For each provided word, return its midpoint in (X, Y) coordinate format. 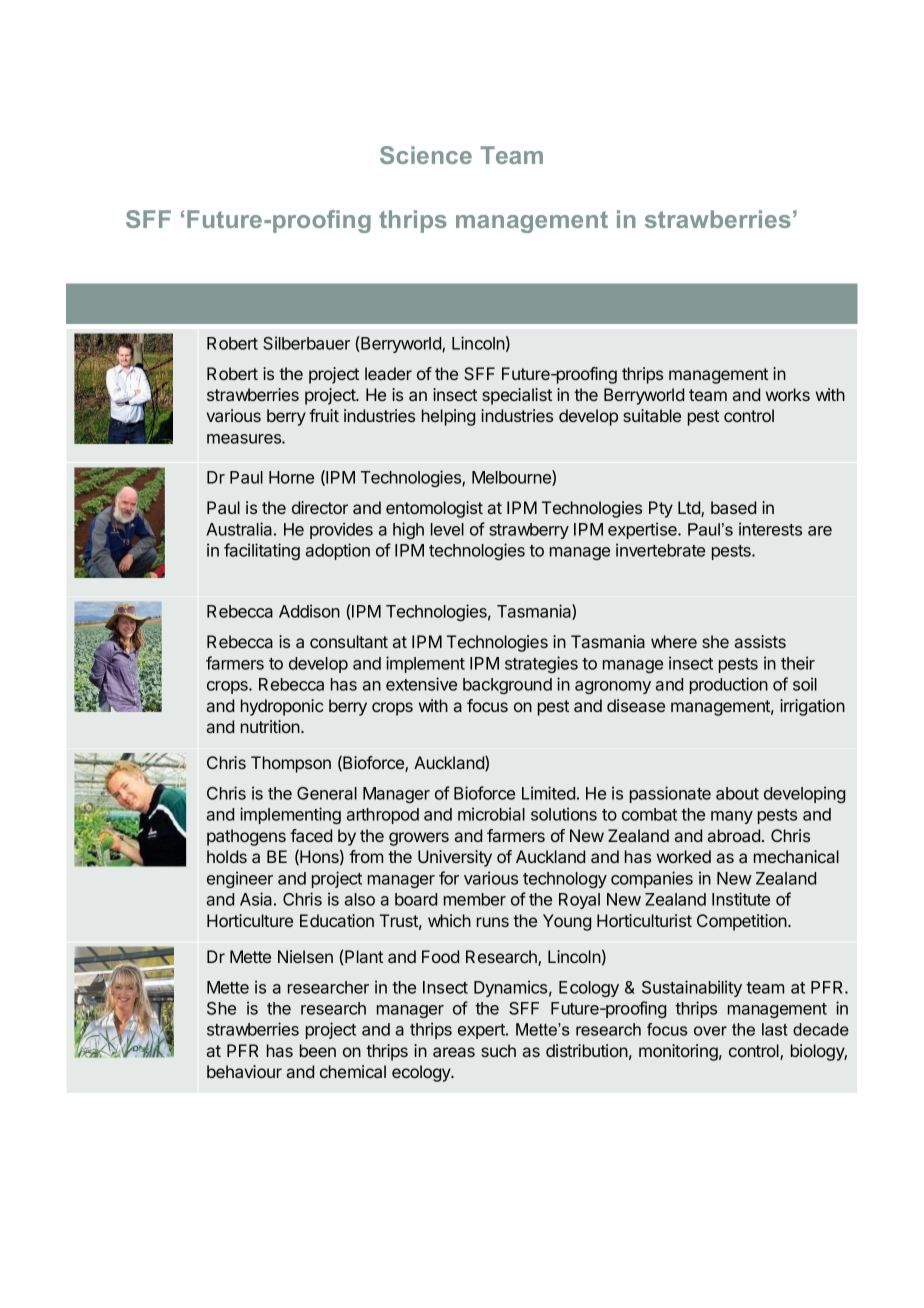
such (498, 1050)
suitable (652, 415)
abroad (734, 835)
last (774, 1029)
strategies (541, 664)
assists (760, 641)
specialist (517, 396)
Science (426, 155)
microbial (491, 814)
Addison (309, 611)
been (318, 1050)
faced (311, 835)
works (788, 394)
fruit (324, 415)
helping (448, 417)
